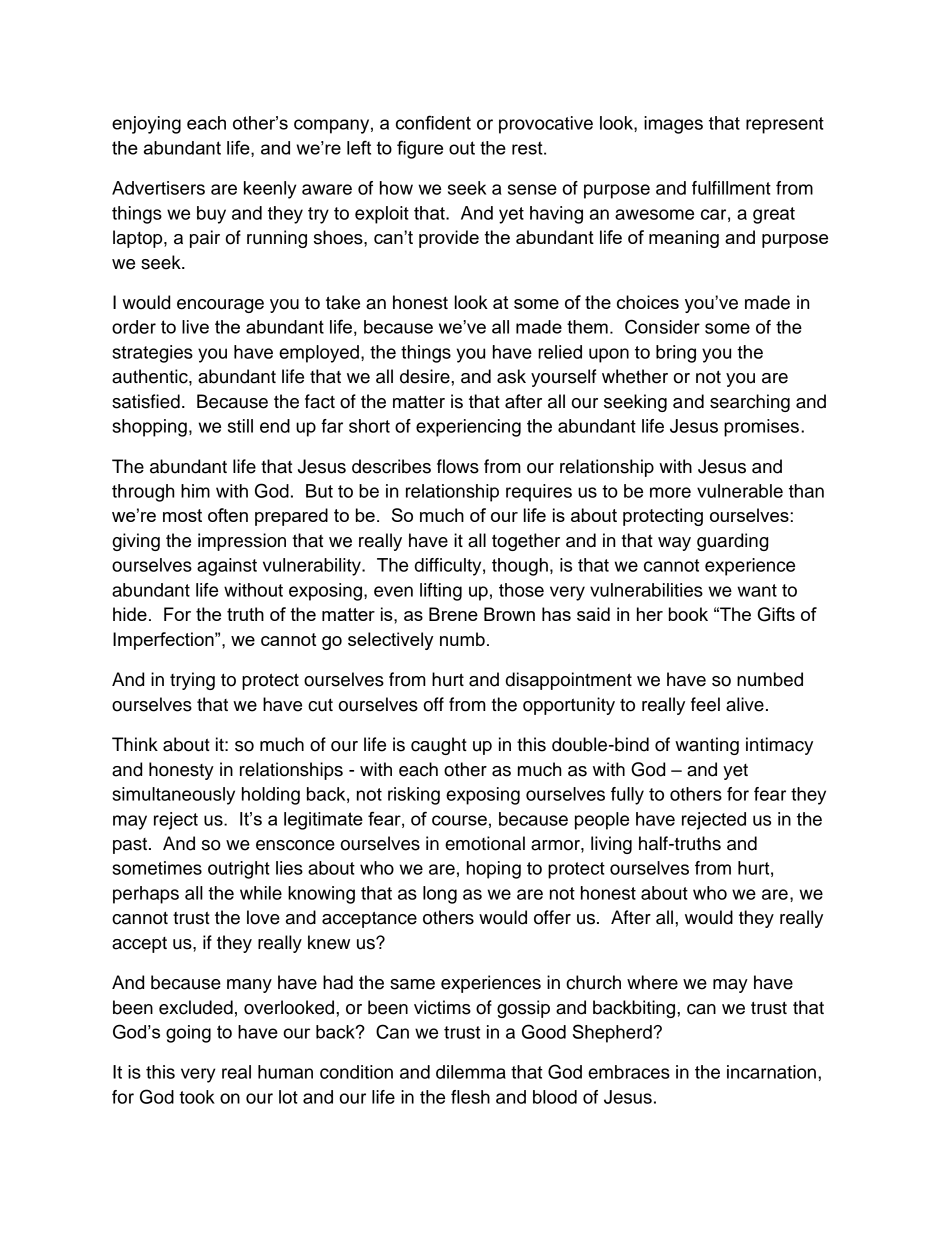 The image size is (952, 1233). Describe the element at coordinates (426, 376) in the document. I see `desire` at that location.
